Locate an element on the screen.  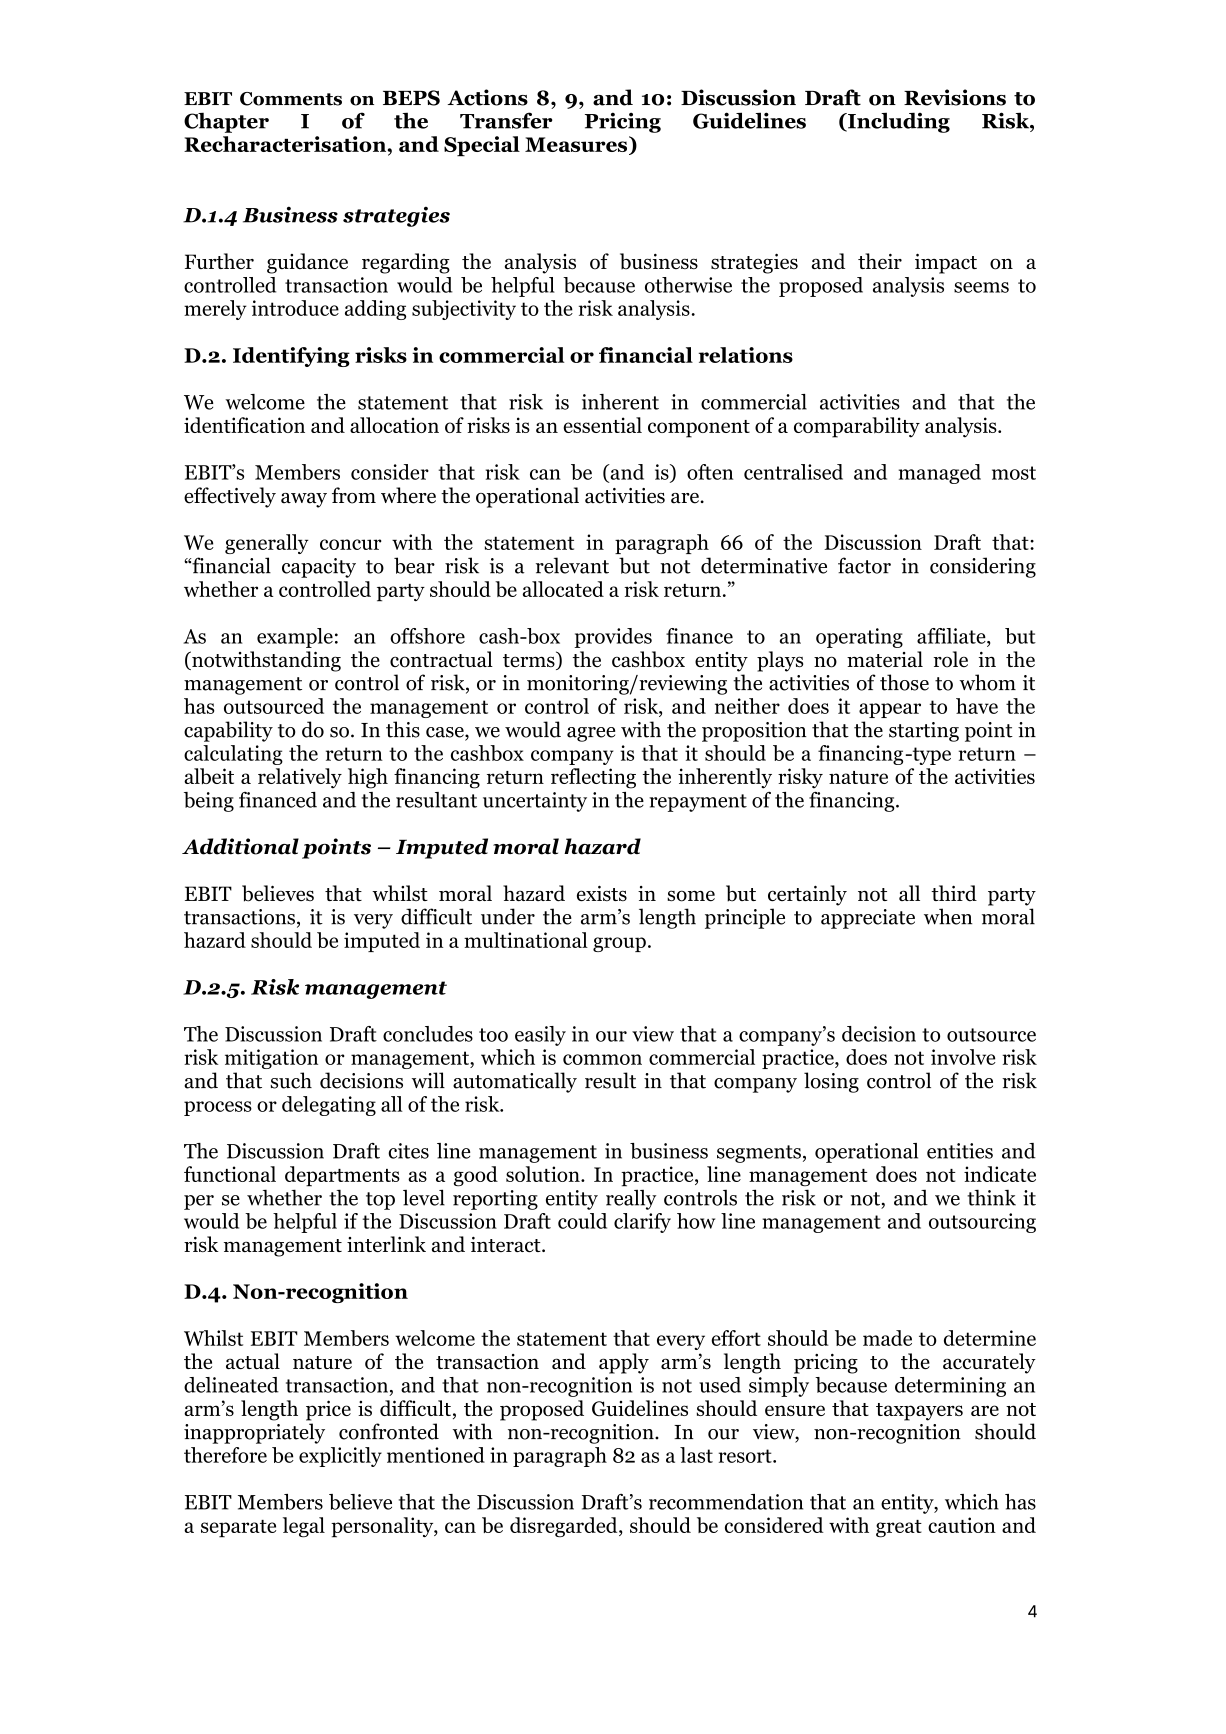
Identifying is located at coordinates (291, 357).
